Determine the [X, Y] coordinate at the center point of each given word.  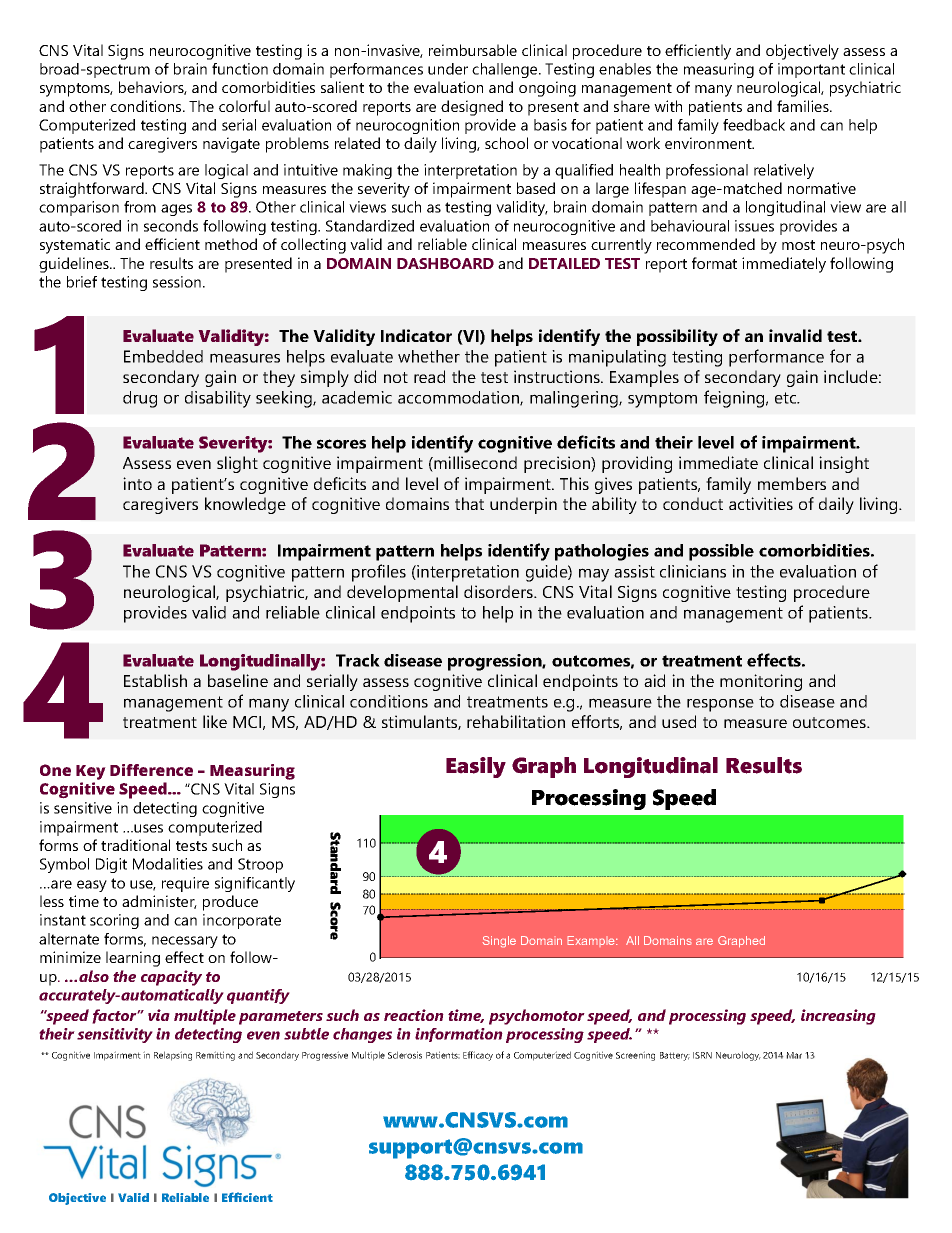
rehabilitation [516, 721]
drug [140, 399]
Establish [155, 680]
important [811, 70]
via [159, 1015]
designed [472, 108]
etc [787, 398]
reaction [414, 1015]
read [429, 376]
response [720, 705]
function [240, 69]
